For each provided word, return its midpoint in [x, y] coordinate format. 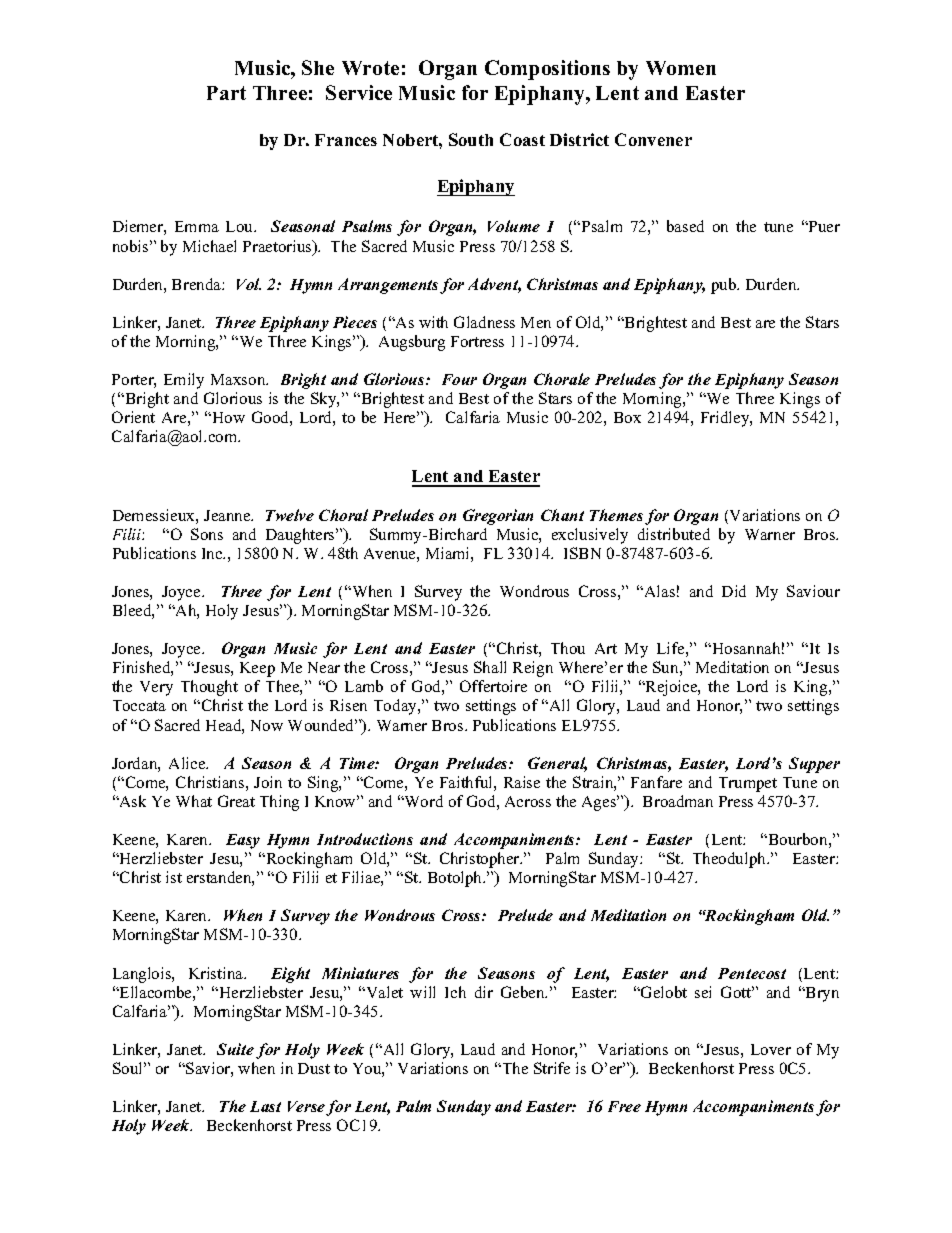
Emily [184, 381]
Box [627, 417]
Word [423, 801]
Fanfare [656, 782]
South [471, 139]
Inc [213, 553]
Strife [552, 1068]
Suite [235, 1049]
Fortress [477, 341]
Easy [243, 841]
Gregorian [498, 517]
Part [226, 93]
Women [681, 68]
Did [734, 591]
